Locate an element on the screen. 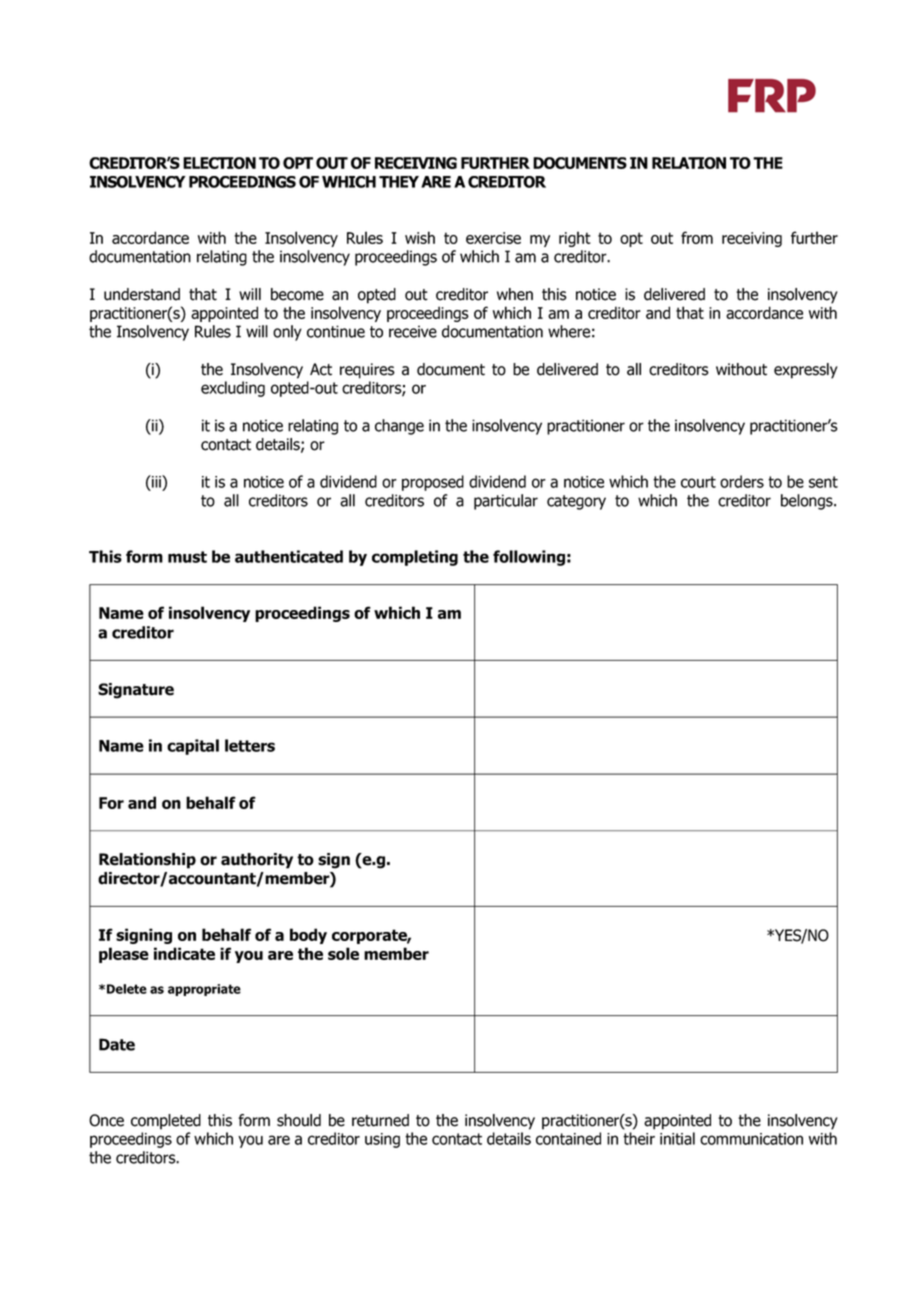  ELECTION is located at coordinates (219, 163).
